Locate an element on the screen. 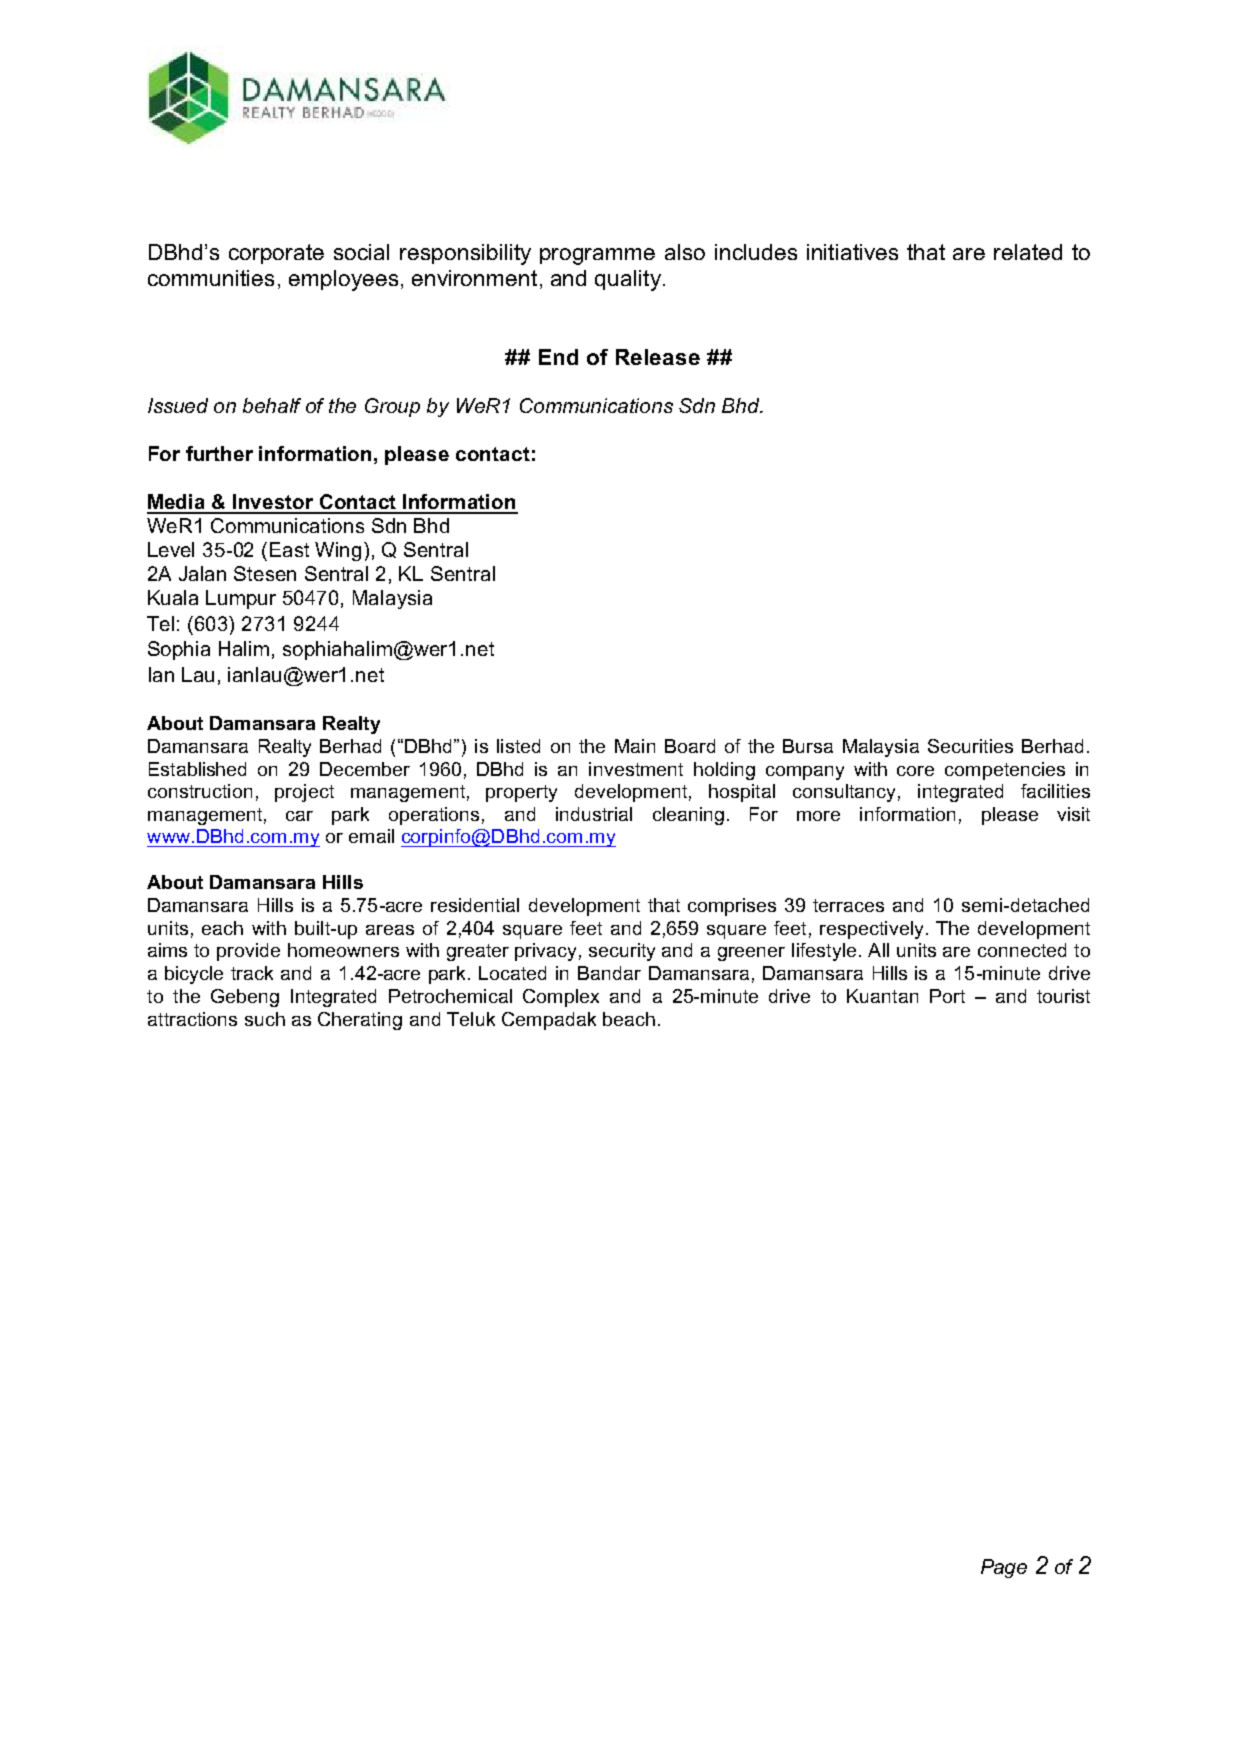 Image resolution: width=1238 pixels, height=1752 pixels. Established is located at coordinates (197, 769).
